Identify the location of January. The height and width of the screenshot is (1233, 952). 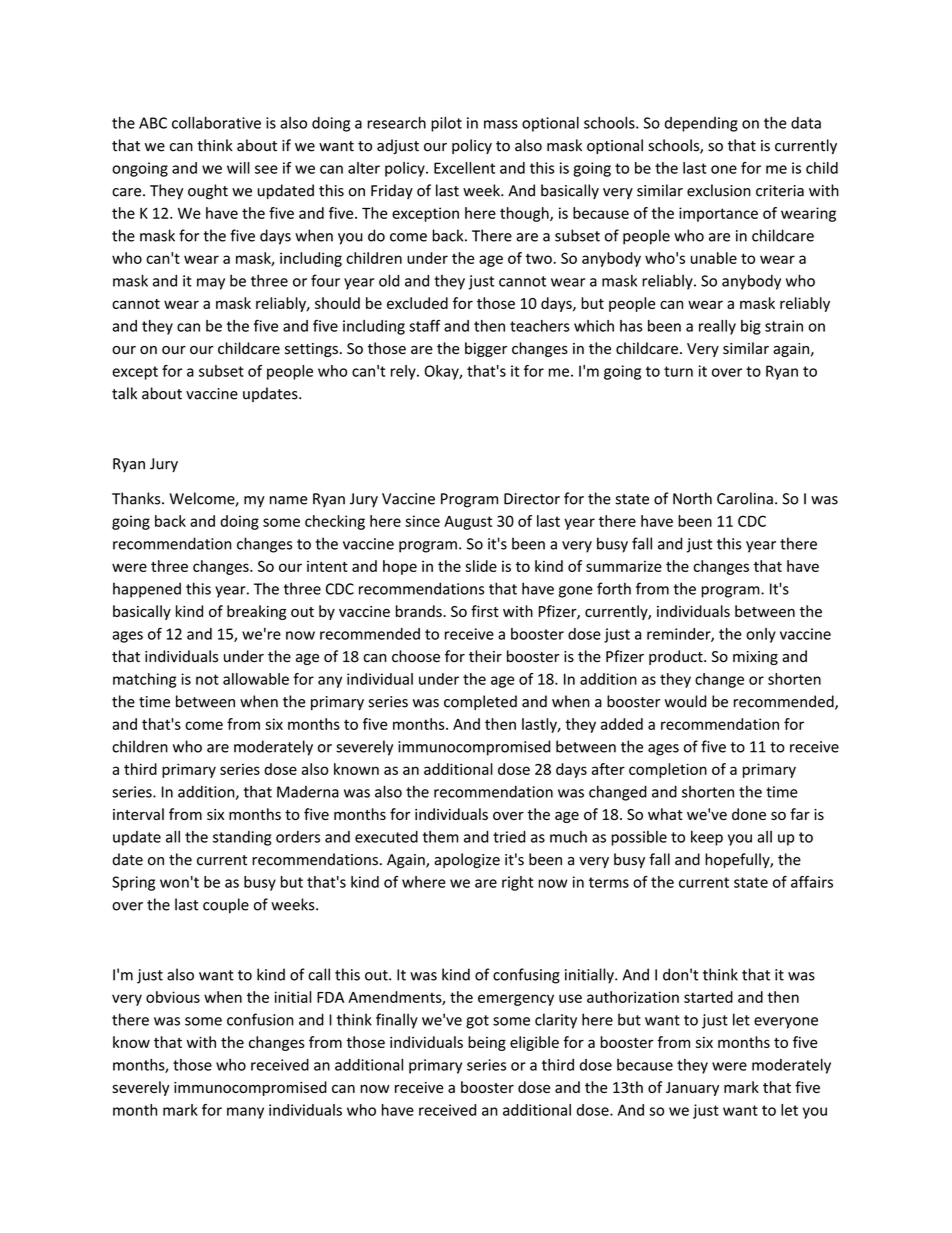
(692, 1089).
